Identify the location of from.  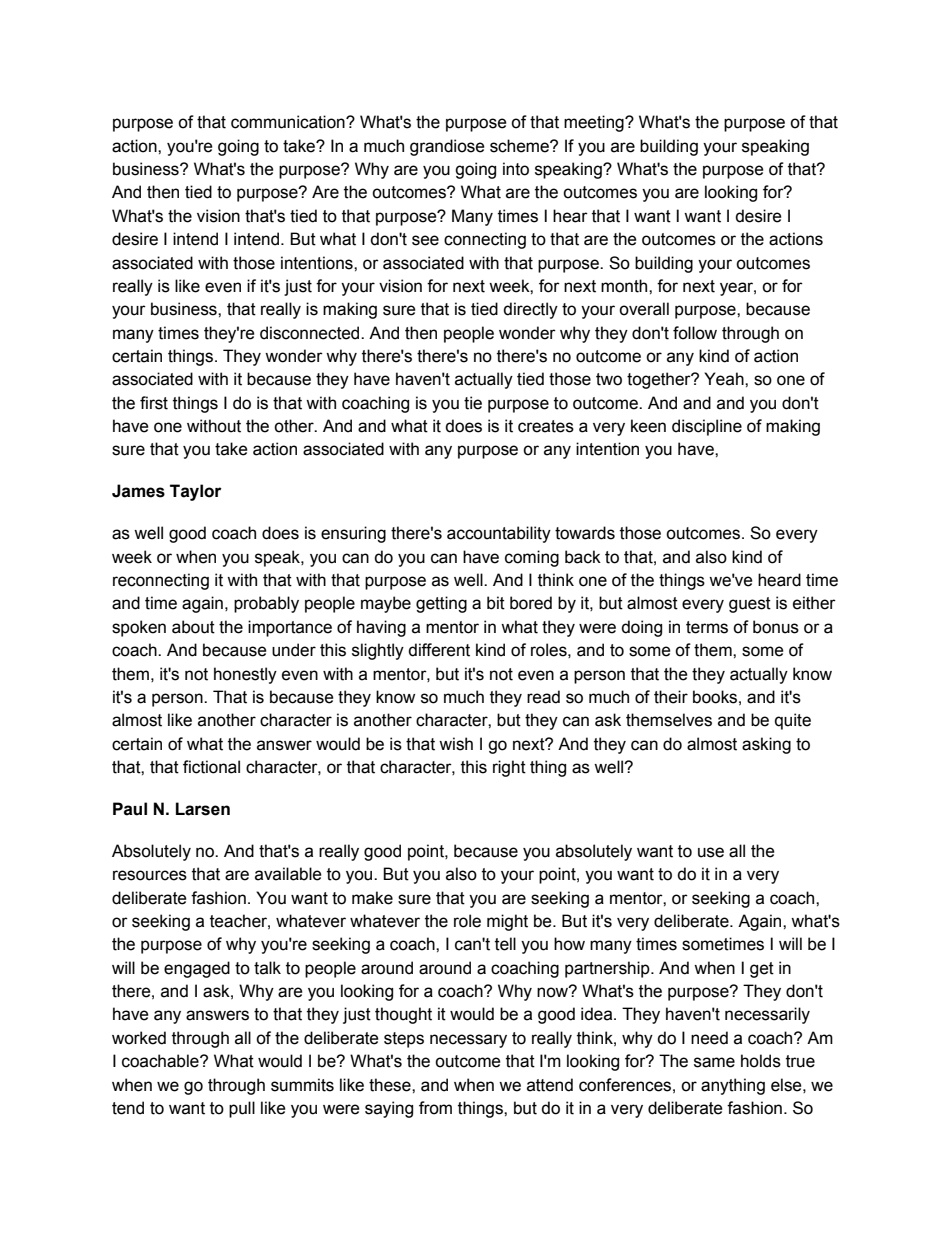
(435, 1108).
